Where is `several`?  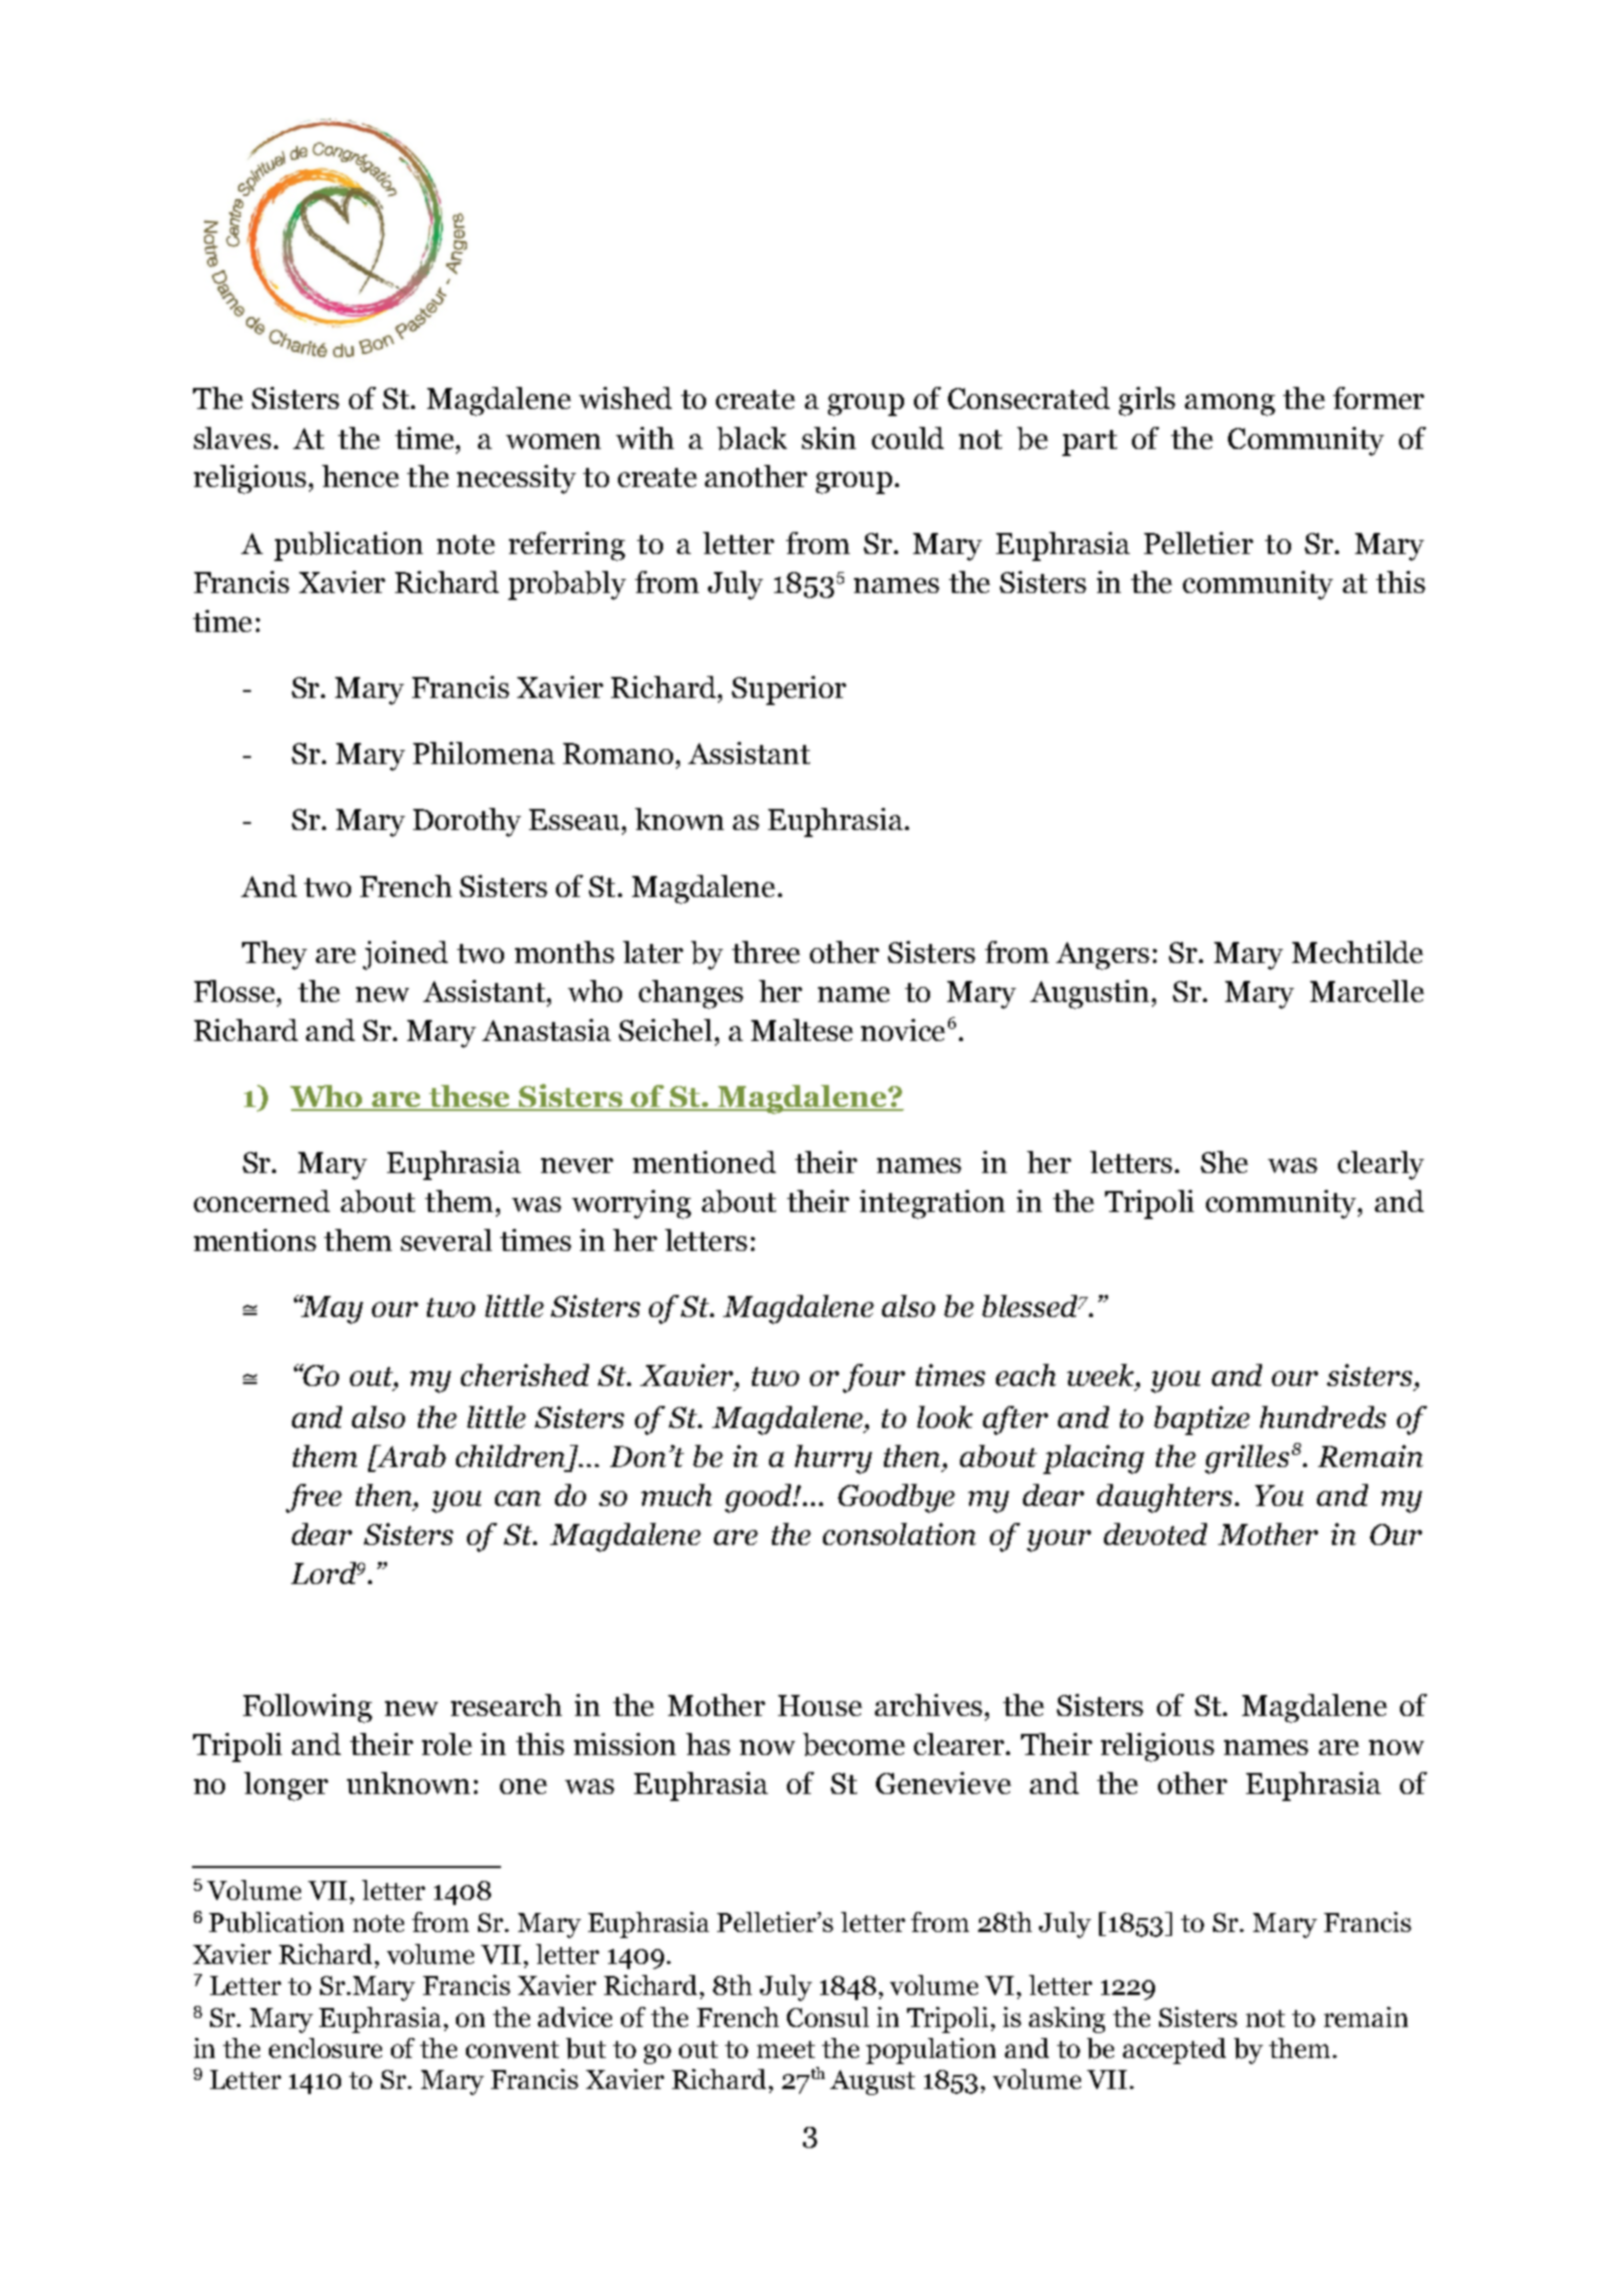
several is located at coordinates (446, 1240).
